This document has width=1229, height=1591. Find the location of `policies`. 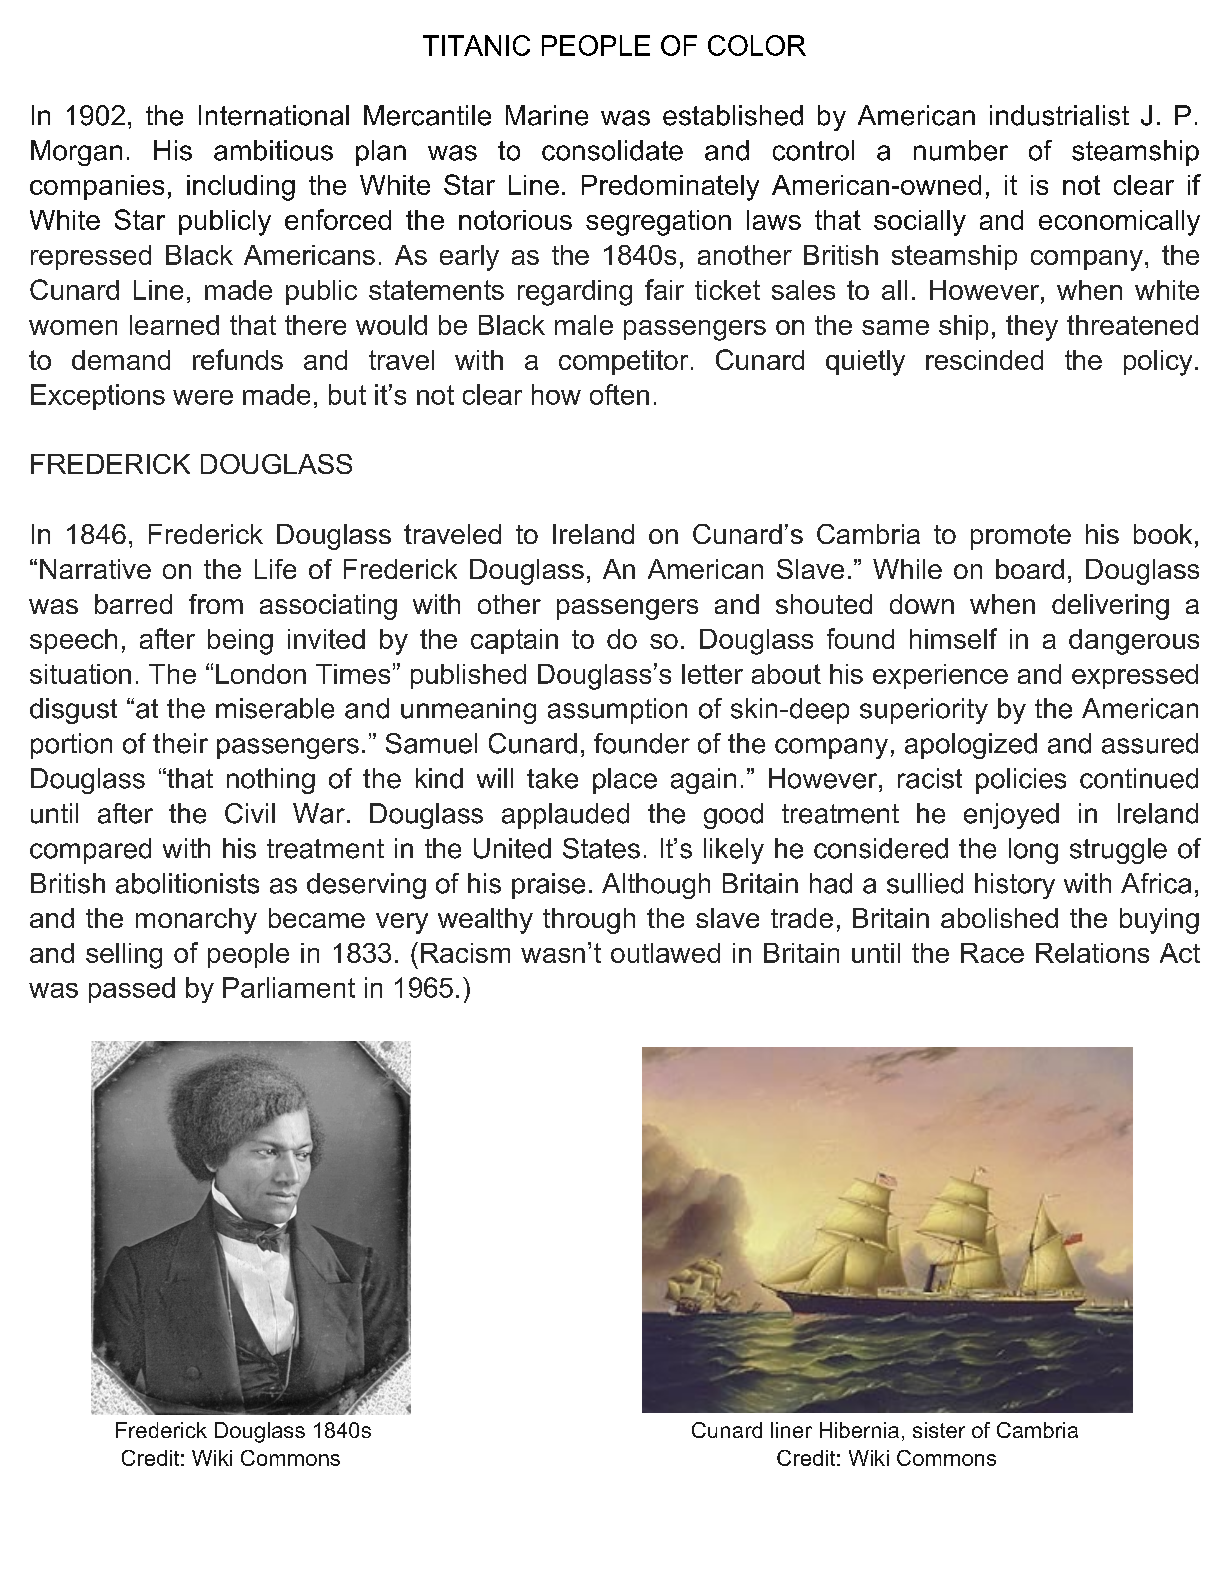

policies is located at coordinates (1021, 781).
